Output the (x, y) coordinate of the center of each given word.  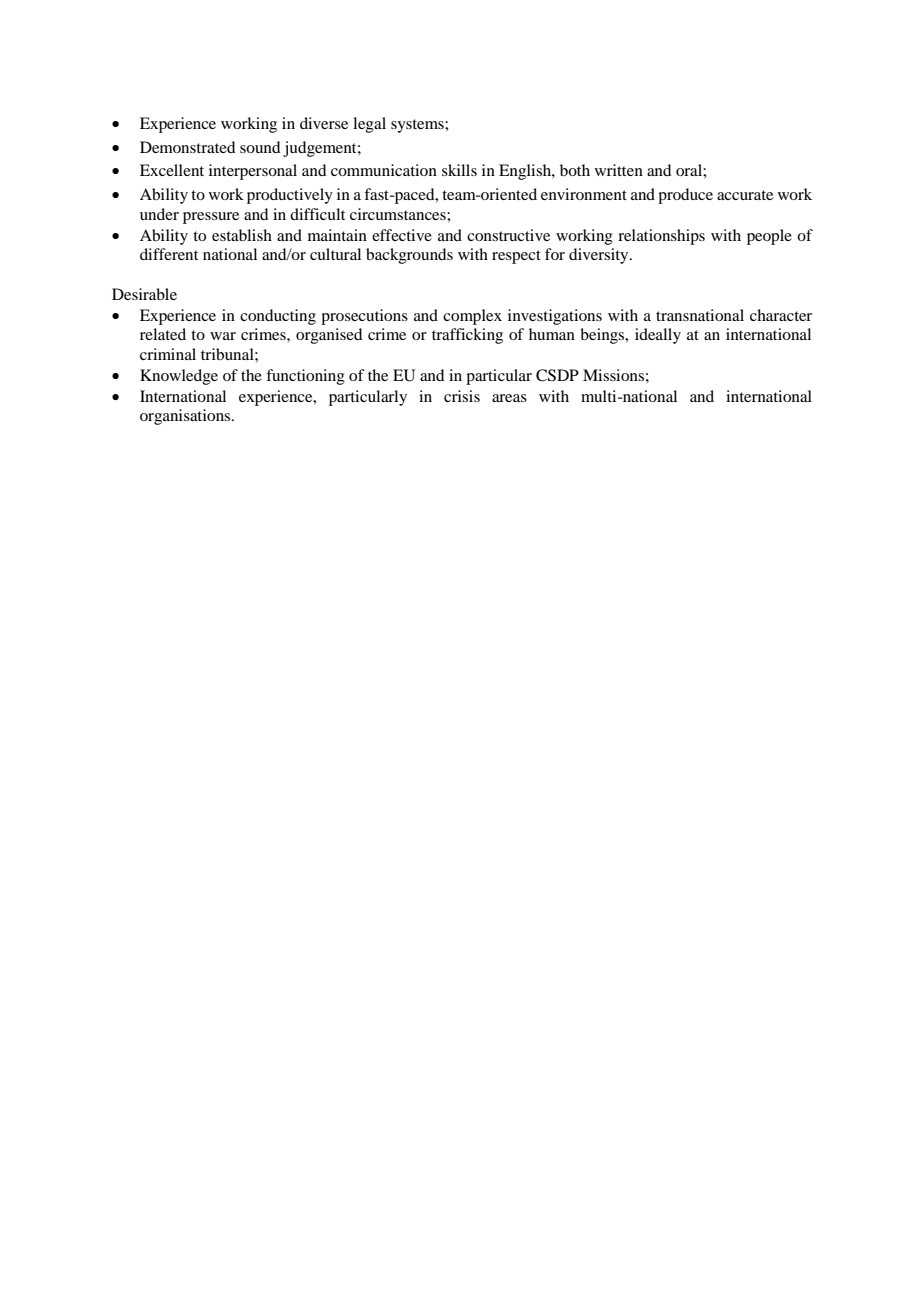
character (781, 315)
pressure (211, 218)
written (619, 170)
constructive (508, 235)
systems (418, 126)
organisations (186, 417)
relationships (661, 237)
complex (472, 317)
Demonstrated (187, 147)
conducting (278, 317)
